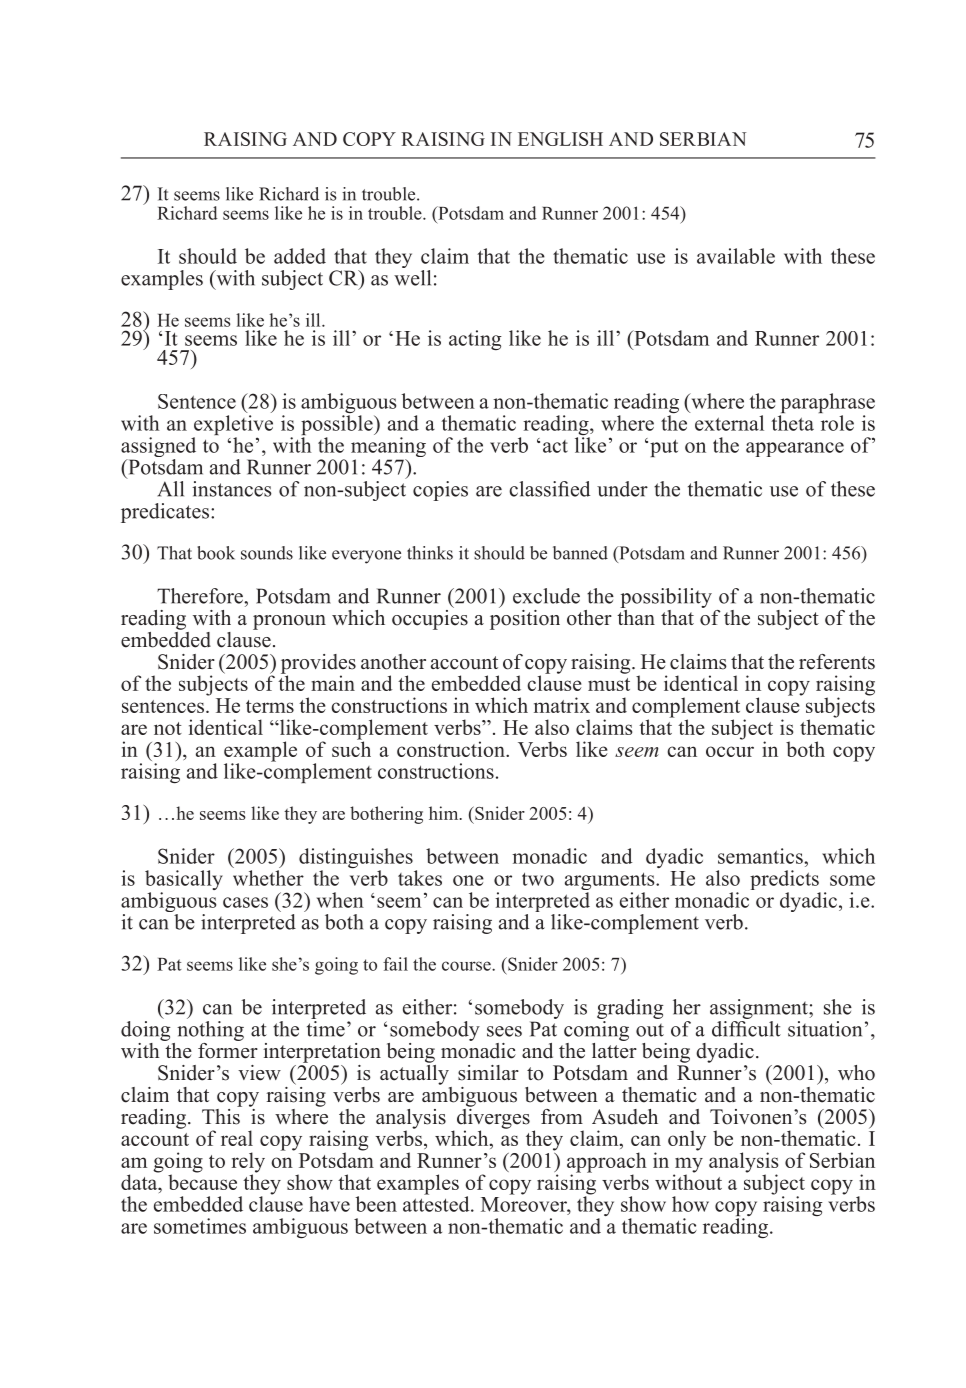  What do you see at coordinates (837, 662) in the image?
I see `referents` at bounding box center [837, 662].
